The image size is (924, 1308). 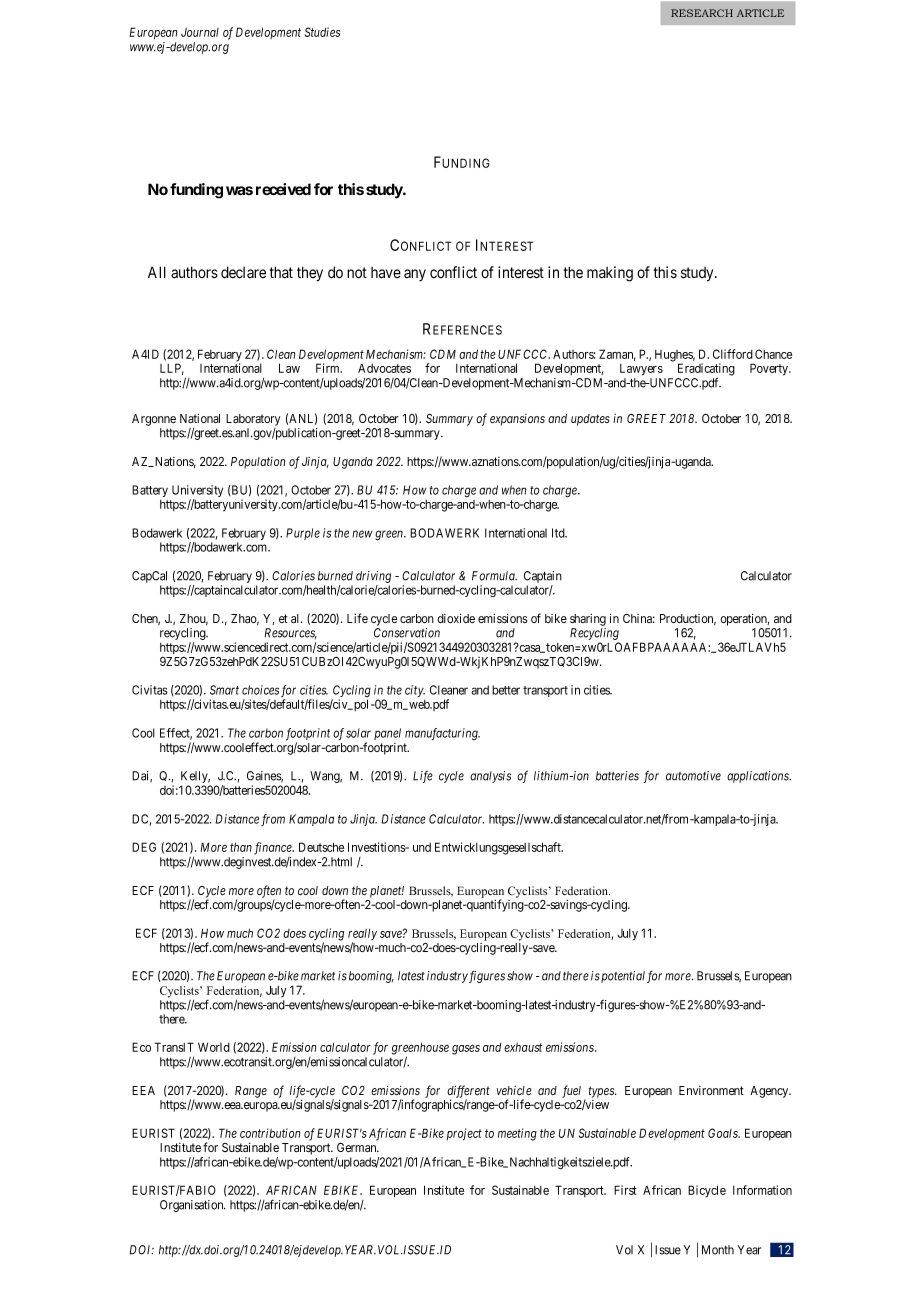 I want to click on than, so click(x=241, y=847).
